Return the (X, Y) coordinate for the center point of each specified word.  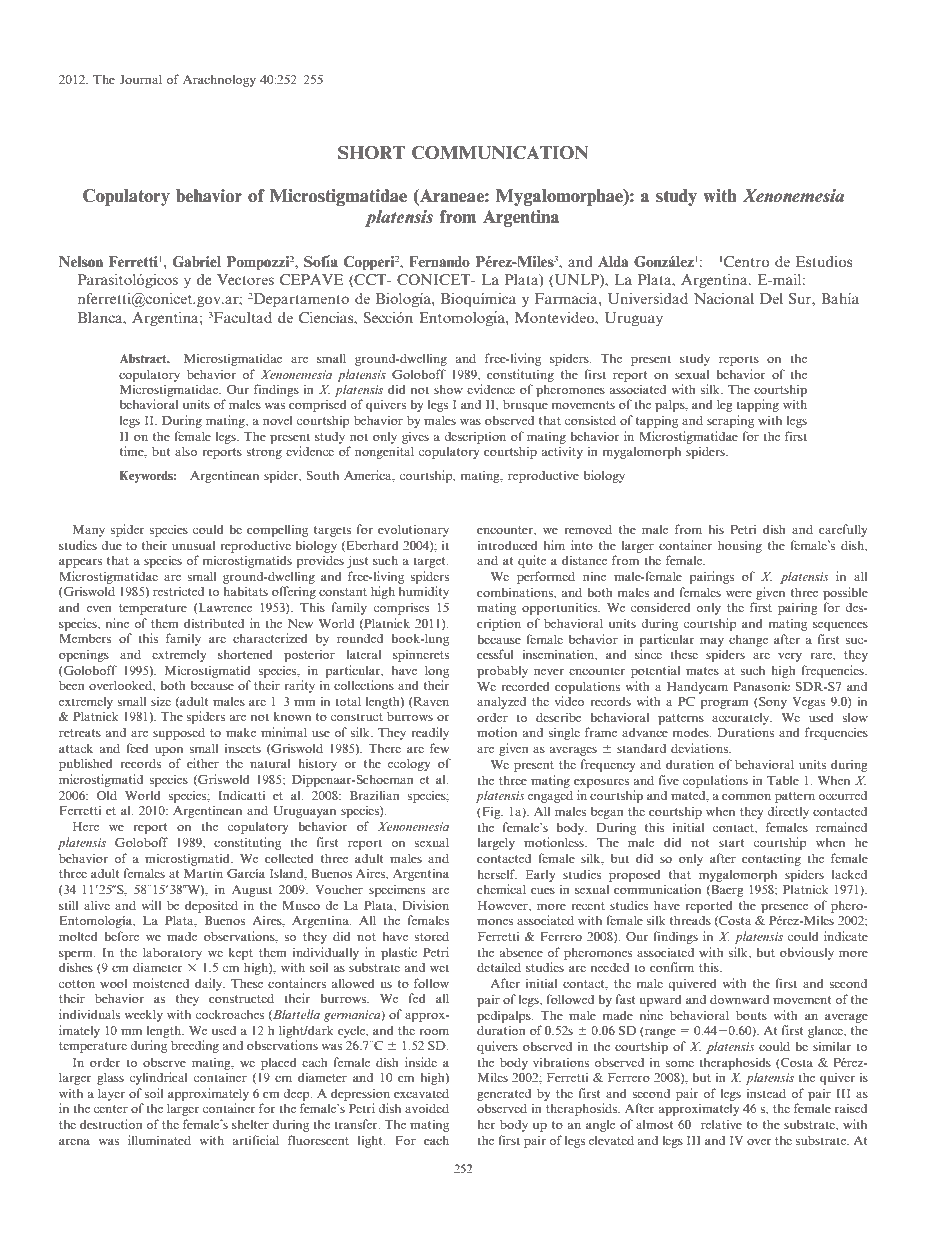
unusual (194, 545)
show (448, 389)
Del (771, 298)
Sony (772, 703)
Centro (747, 261)
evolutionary (413, 530)
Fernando (439, 261)
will (151, 905)
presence (784, 908)
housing (740, 546)
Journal (140, 79)
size (161, 701)
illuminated (159, 1140)
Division (425, 905)
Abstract (144, 358)
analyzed (501, 702)
